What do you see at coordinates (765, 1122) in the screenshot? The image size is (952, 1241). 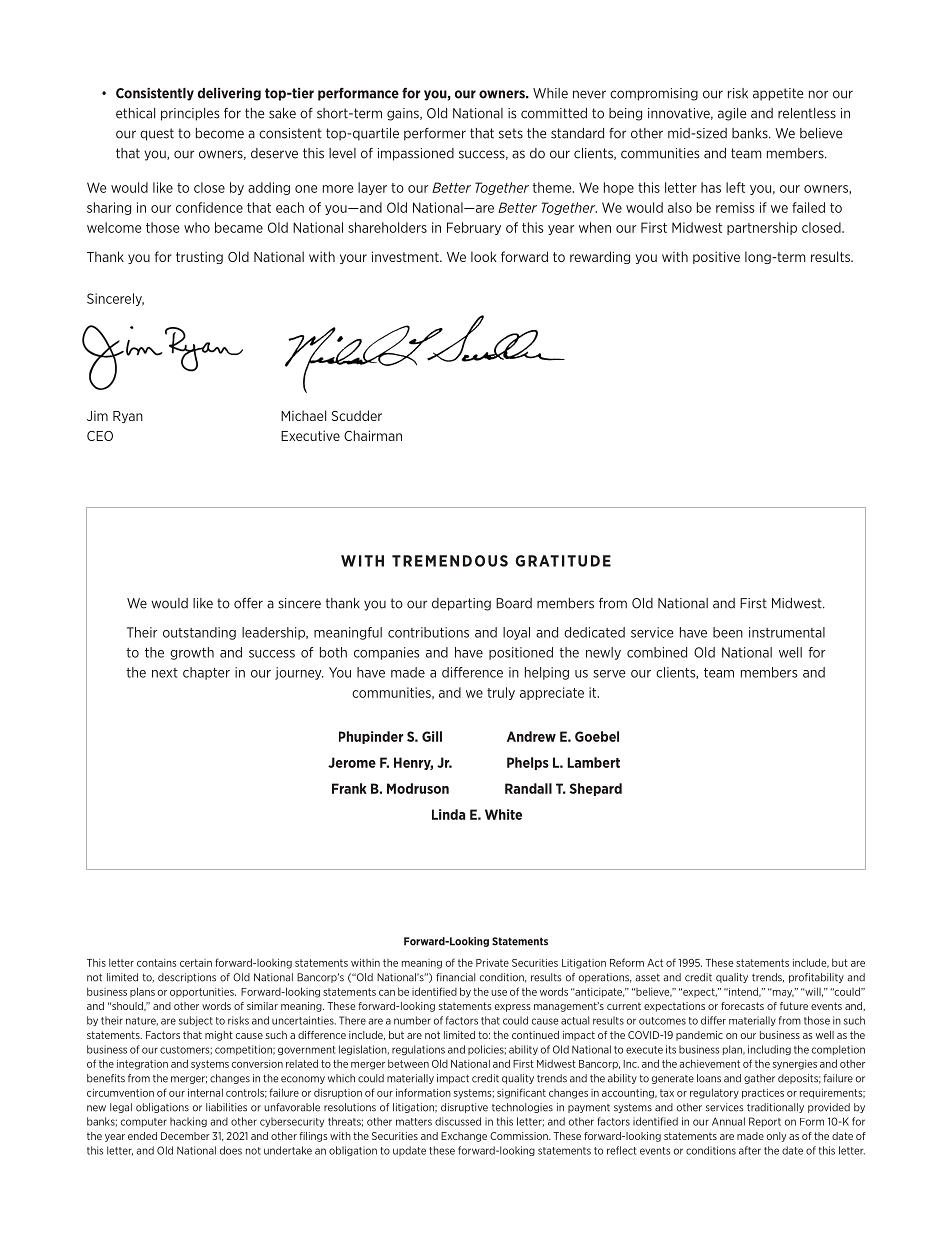 I see `Report` at bounding box center [765, 1122].
